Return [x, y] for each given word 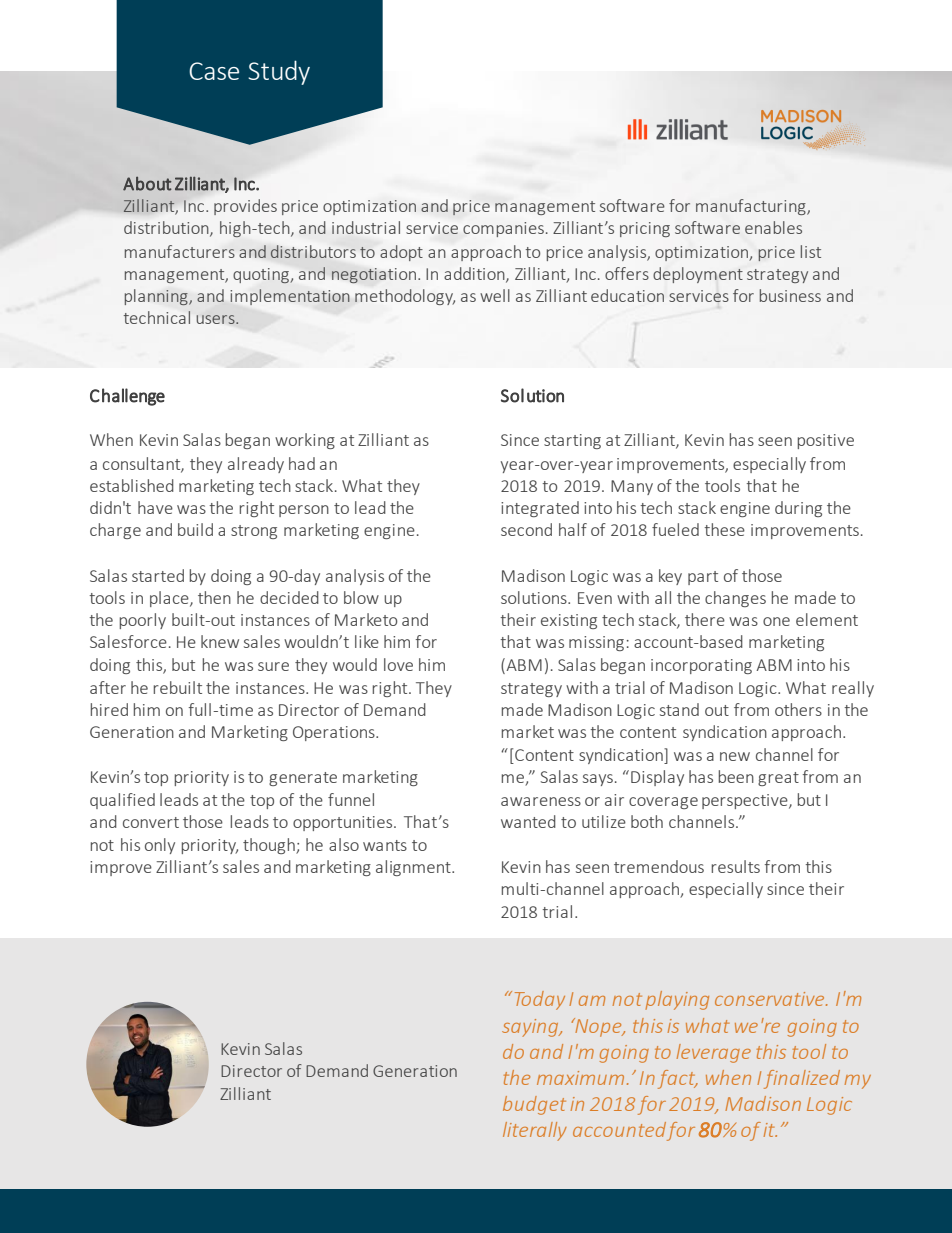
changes [735, 599]
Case [214, 71]
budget [534, 1105]
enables [773, 227]
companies [503, 229]
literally [535, 1131]
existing [569, 621]
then [214, 597]
